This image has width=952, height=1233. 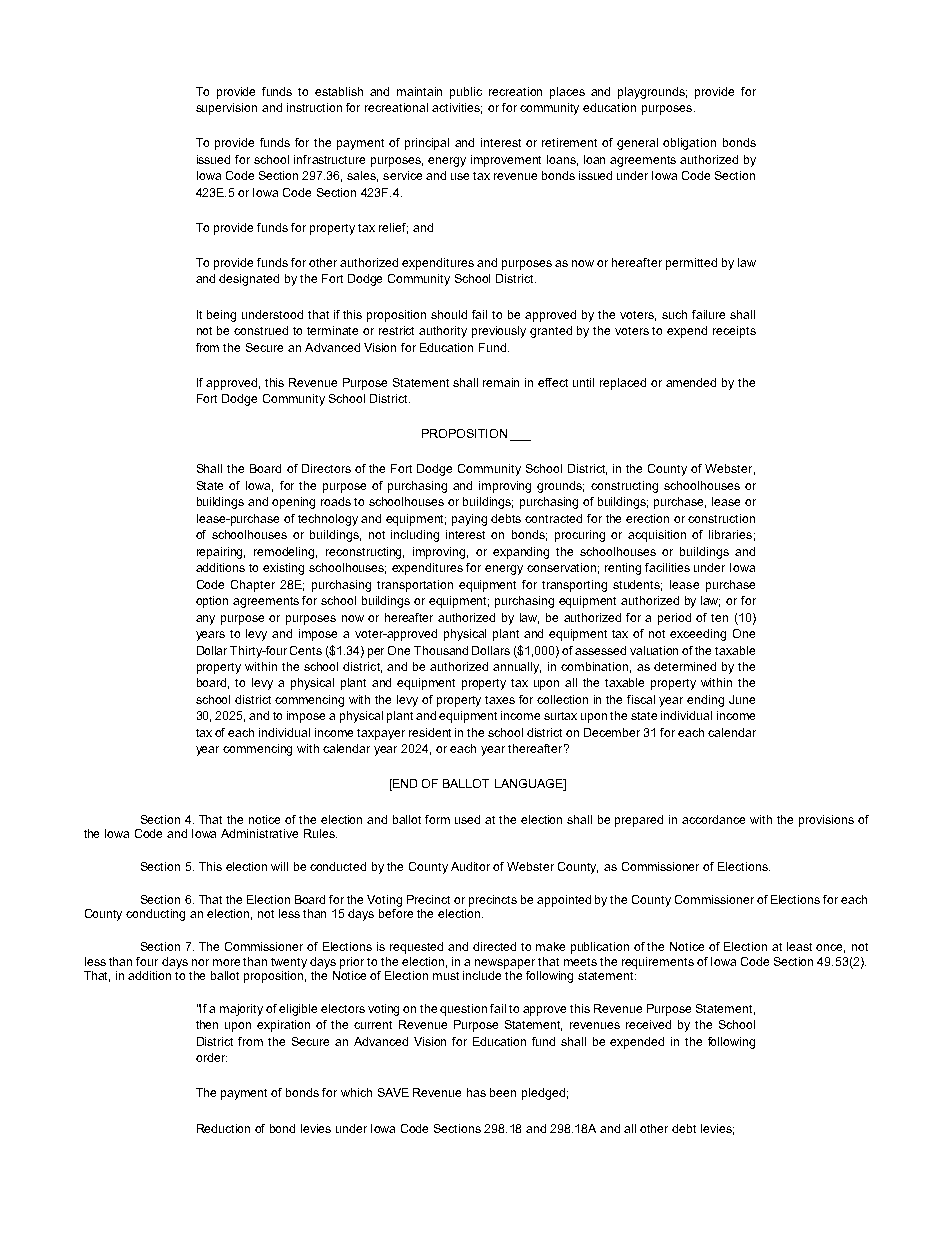 I want to click on accordance, so click(x=713, y=819).
